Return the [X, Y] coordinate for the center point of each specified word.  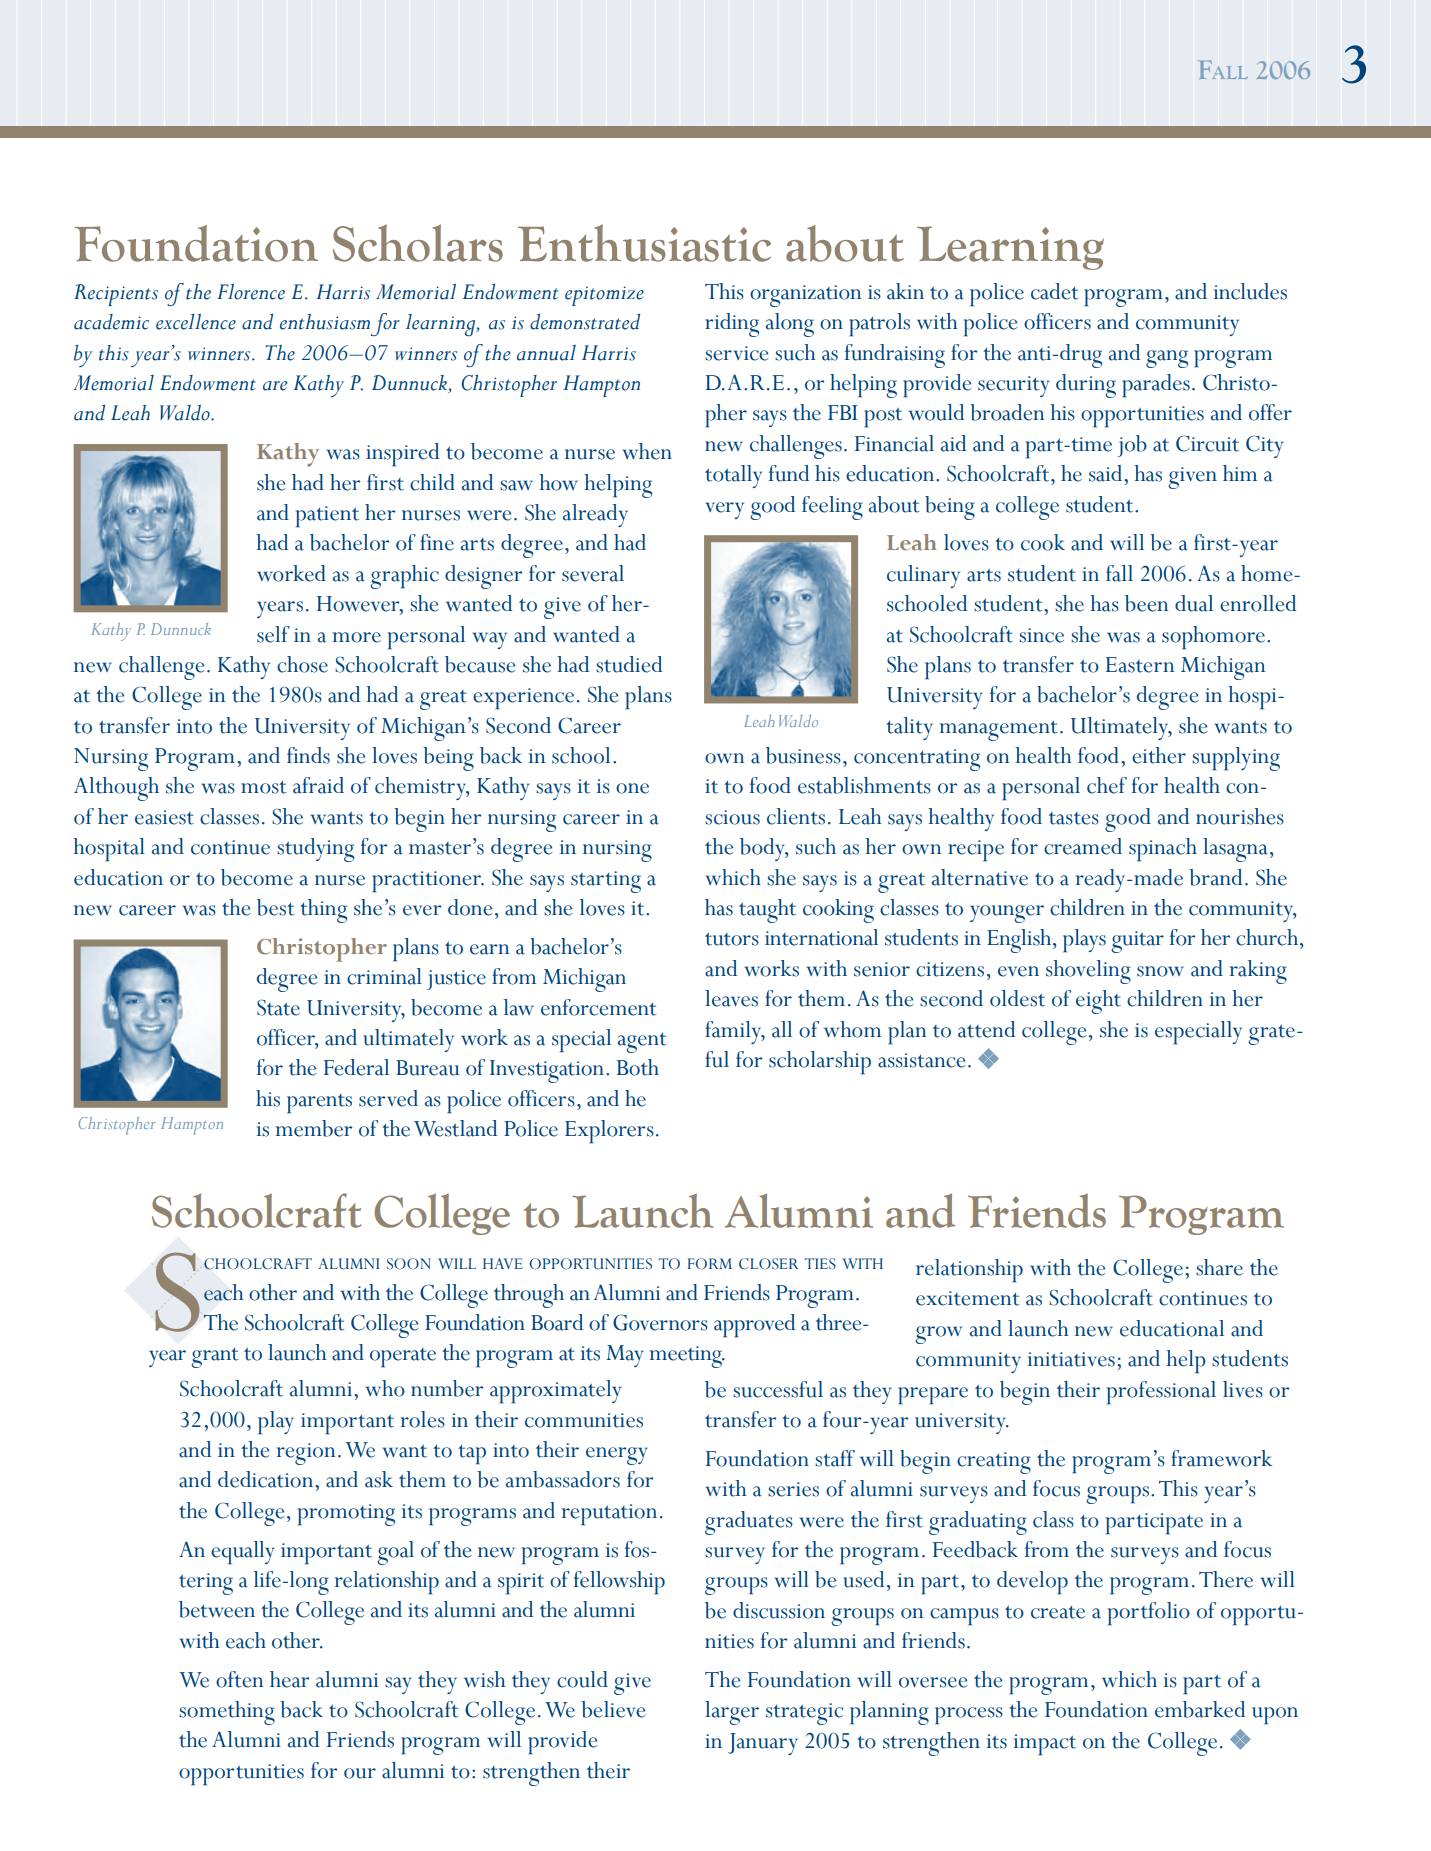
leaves [731, 998]
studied [629, 664]
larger [732, 1713]
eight [1098, 1002]
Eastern [1140, 665]
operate [403, 1358]
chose [302, 664]
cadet [1055, 291]
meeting [687, 1357]
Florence [251, 292]
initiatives [1071, 1359]
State [278, 1007]
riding [732, 325]
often [239, 1679]
